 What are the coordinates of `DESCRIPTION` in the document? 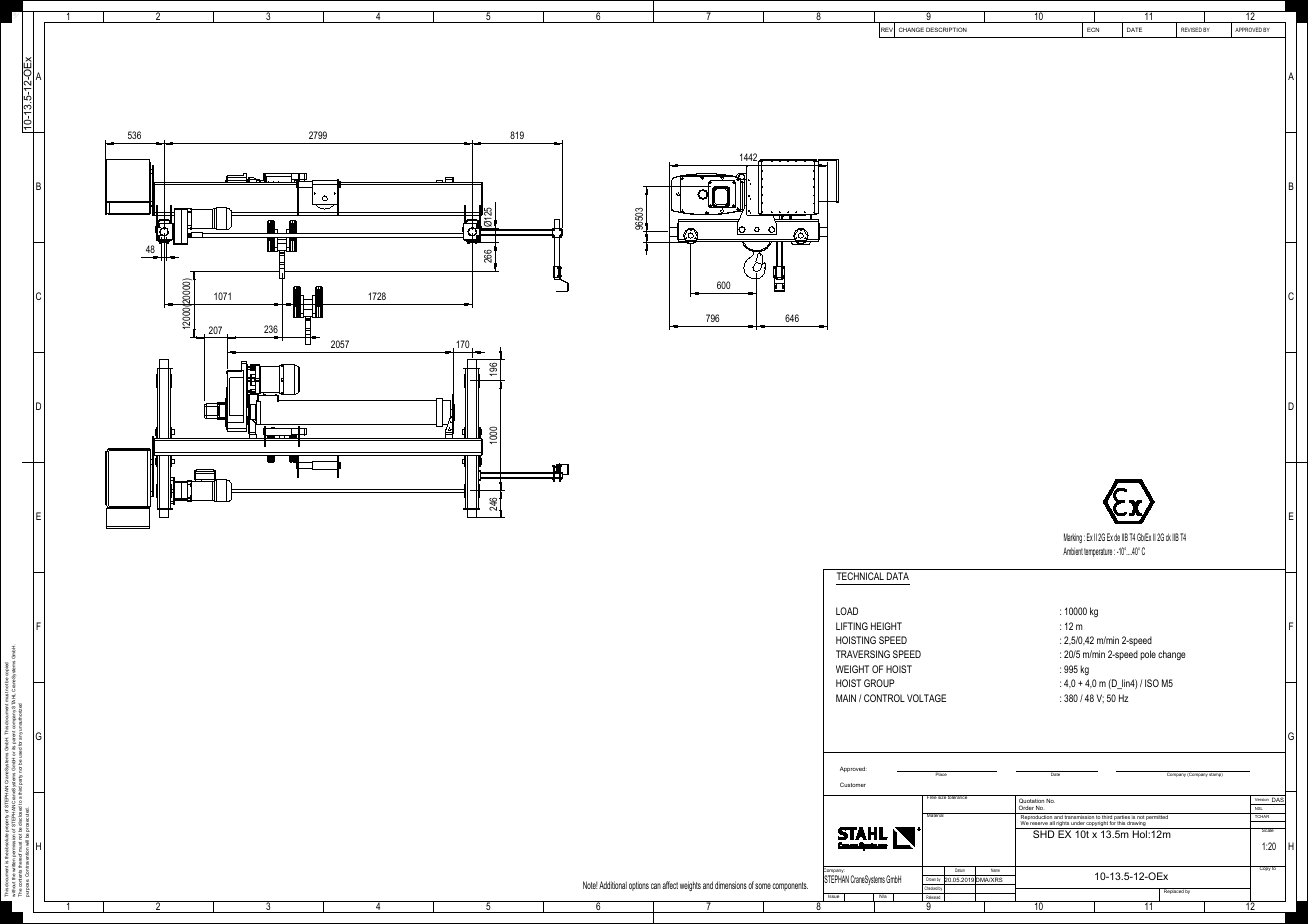 It's located at (946, 29).
